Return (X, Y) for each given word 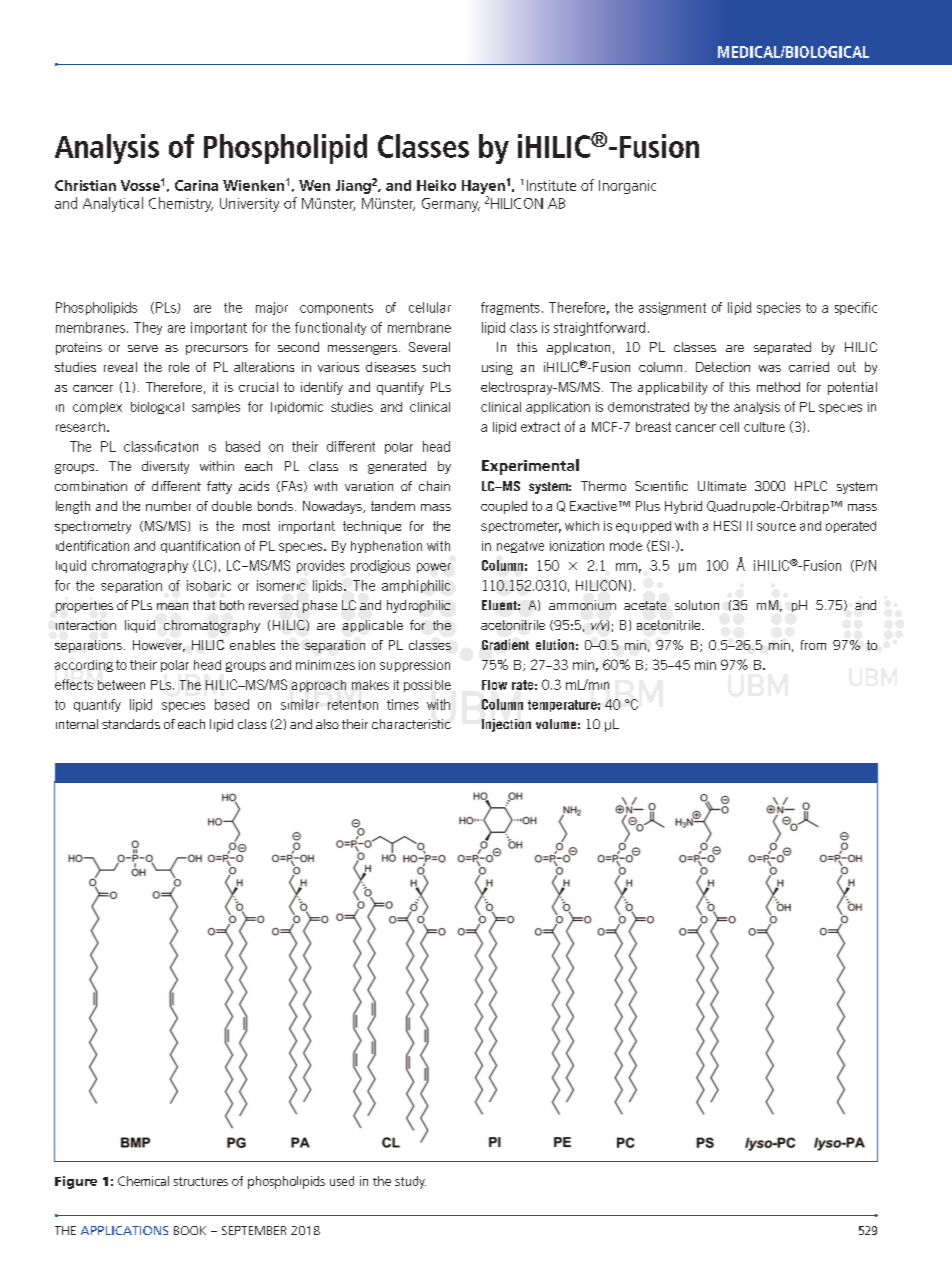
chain (434, 486)
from (813, 645)
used (342, 1181)
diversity (165, 467)
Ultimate (722, 486)
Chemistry (181, 204)
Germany (451, 205)
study (410, 1182)
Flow (494, 685)
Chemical (143, 1181)
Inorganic (627, 187)
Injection (506, 725)
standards (131, 724)
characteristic (411, 724)
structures (201, 1181)
